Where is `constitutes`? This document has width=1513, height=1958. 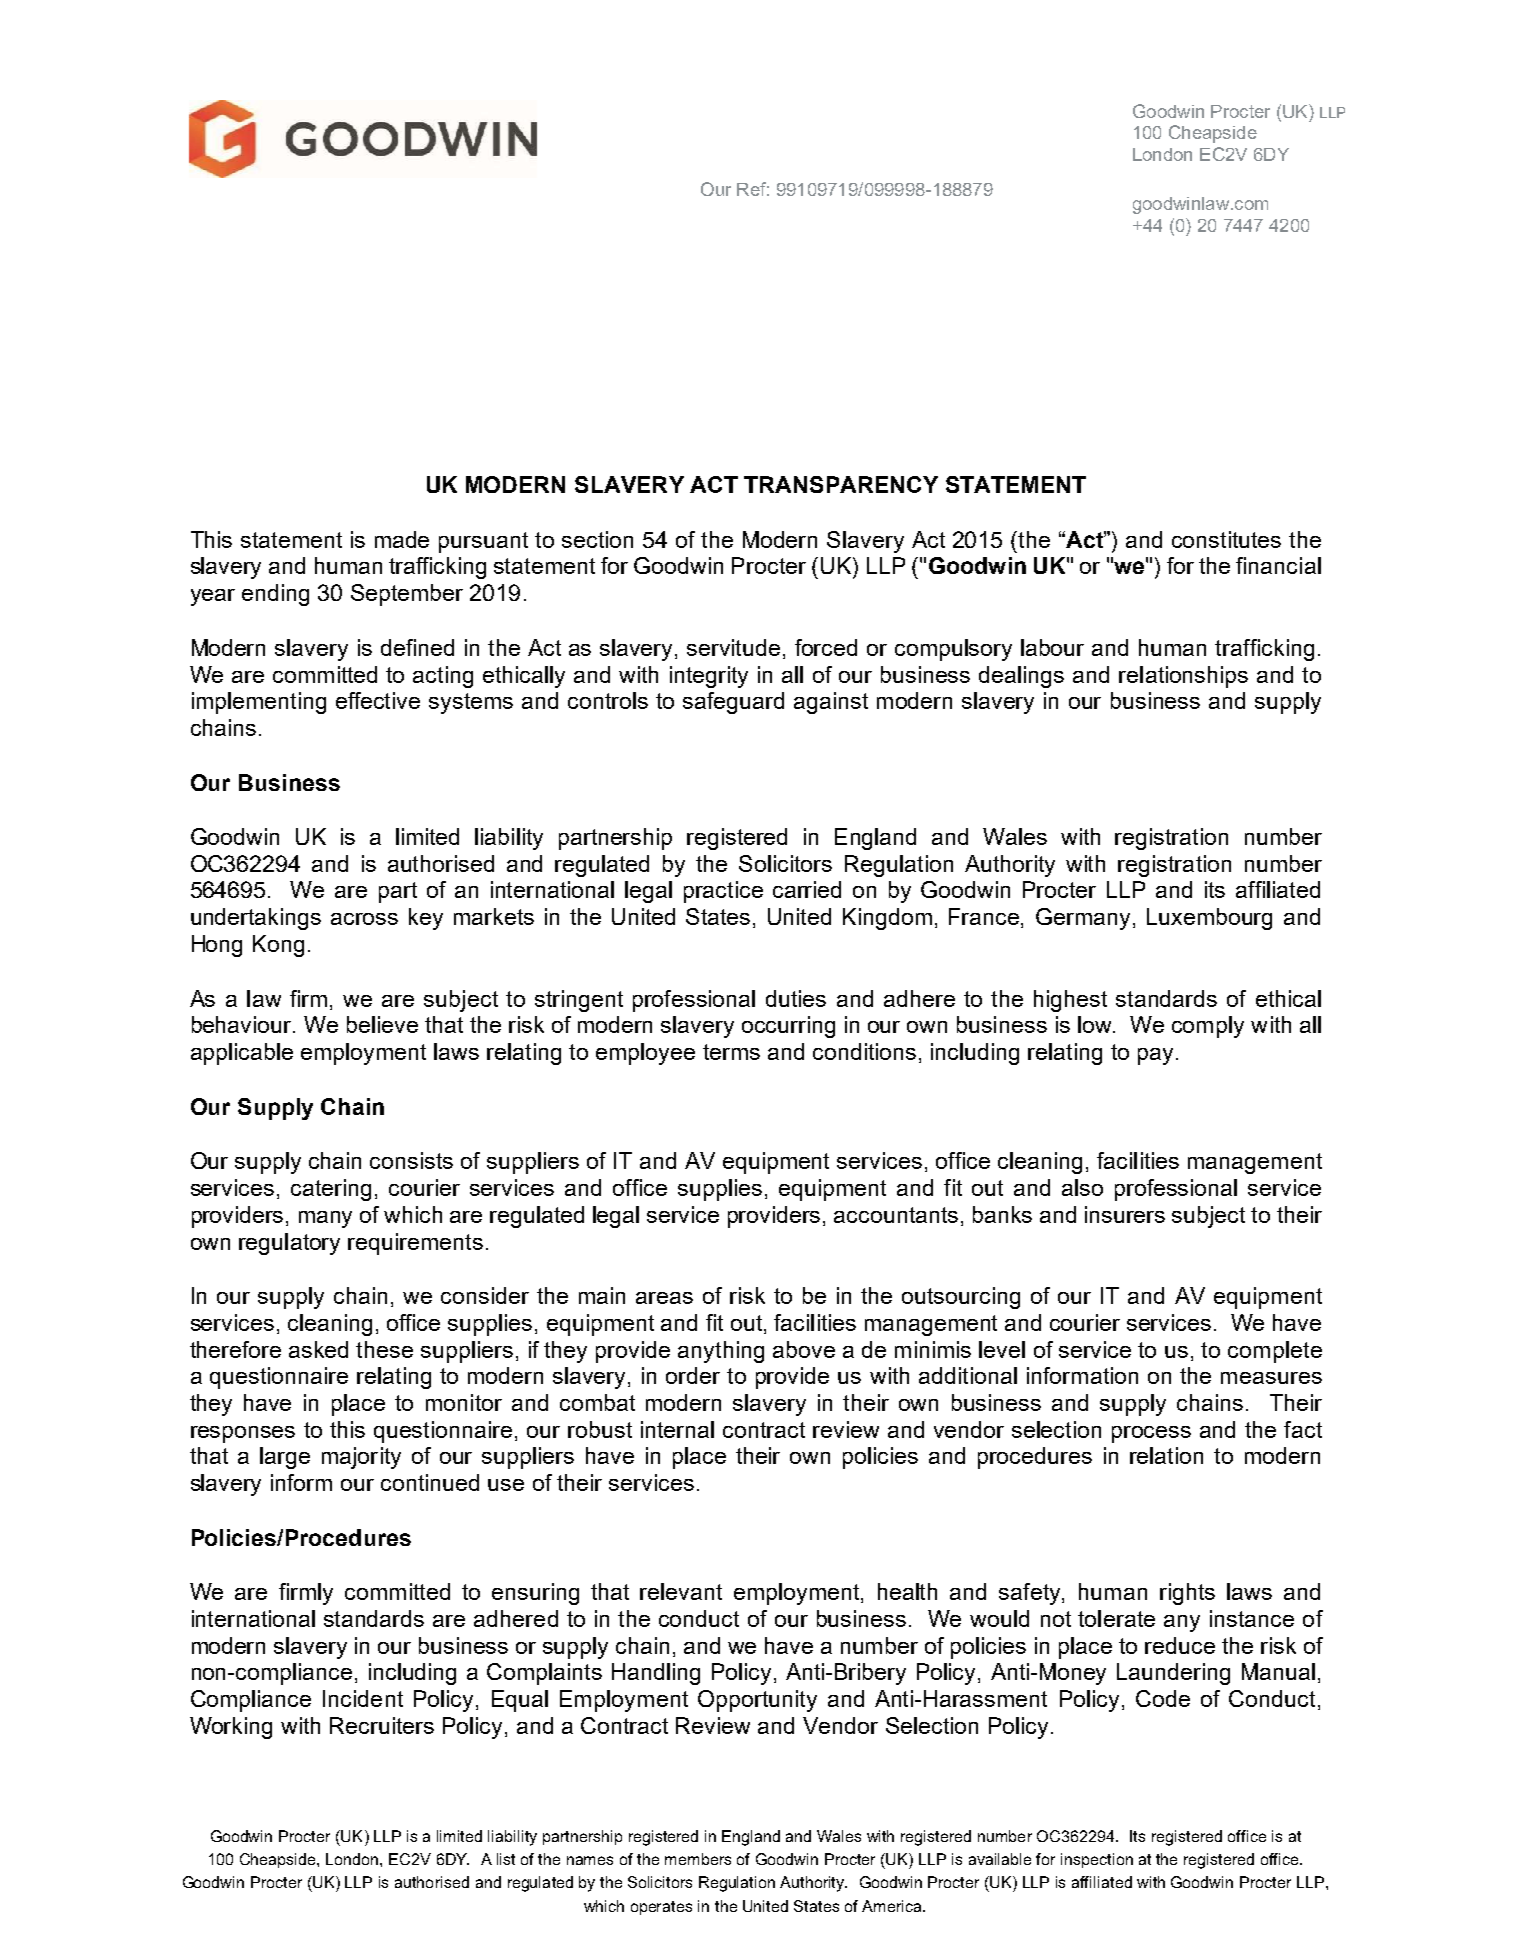
constitutes is located at coordinates (1226, 539).
